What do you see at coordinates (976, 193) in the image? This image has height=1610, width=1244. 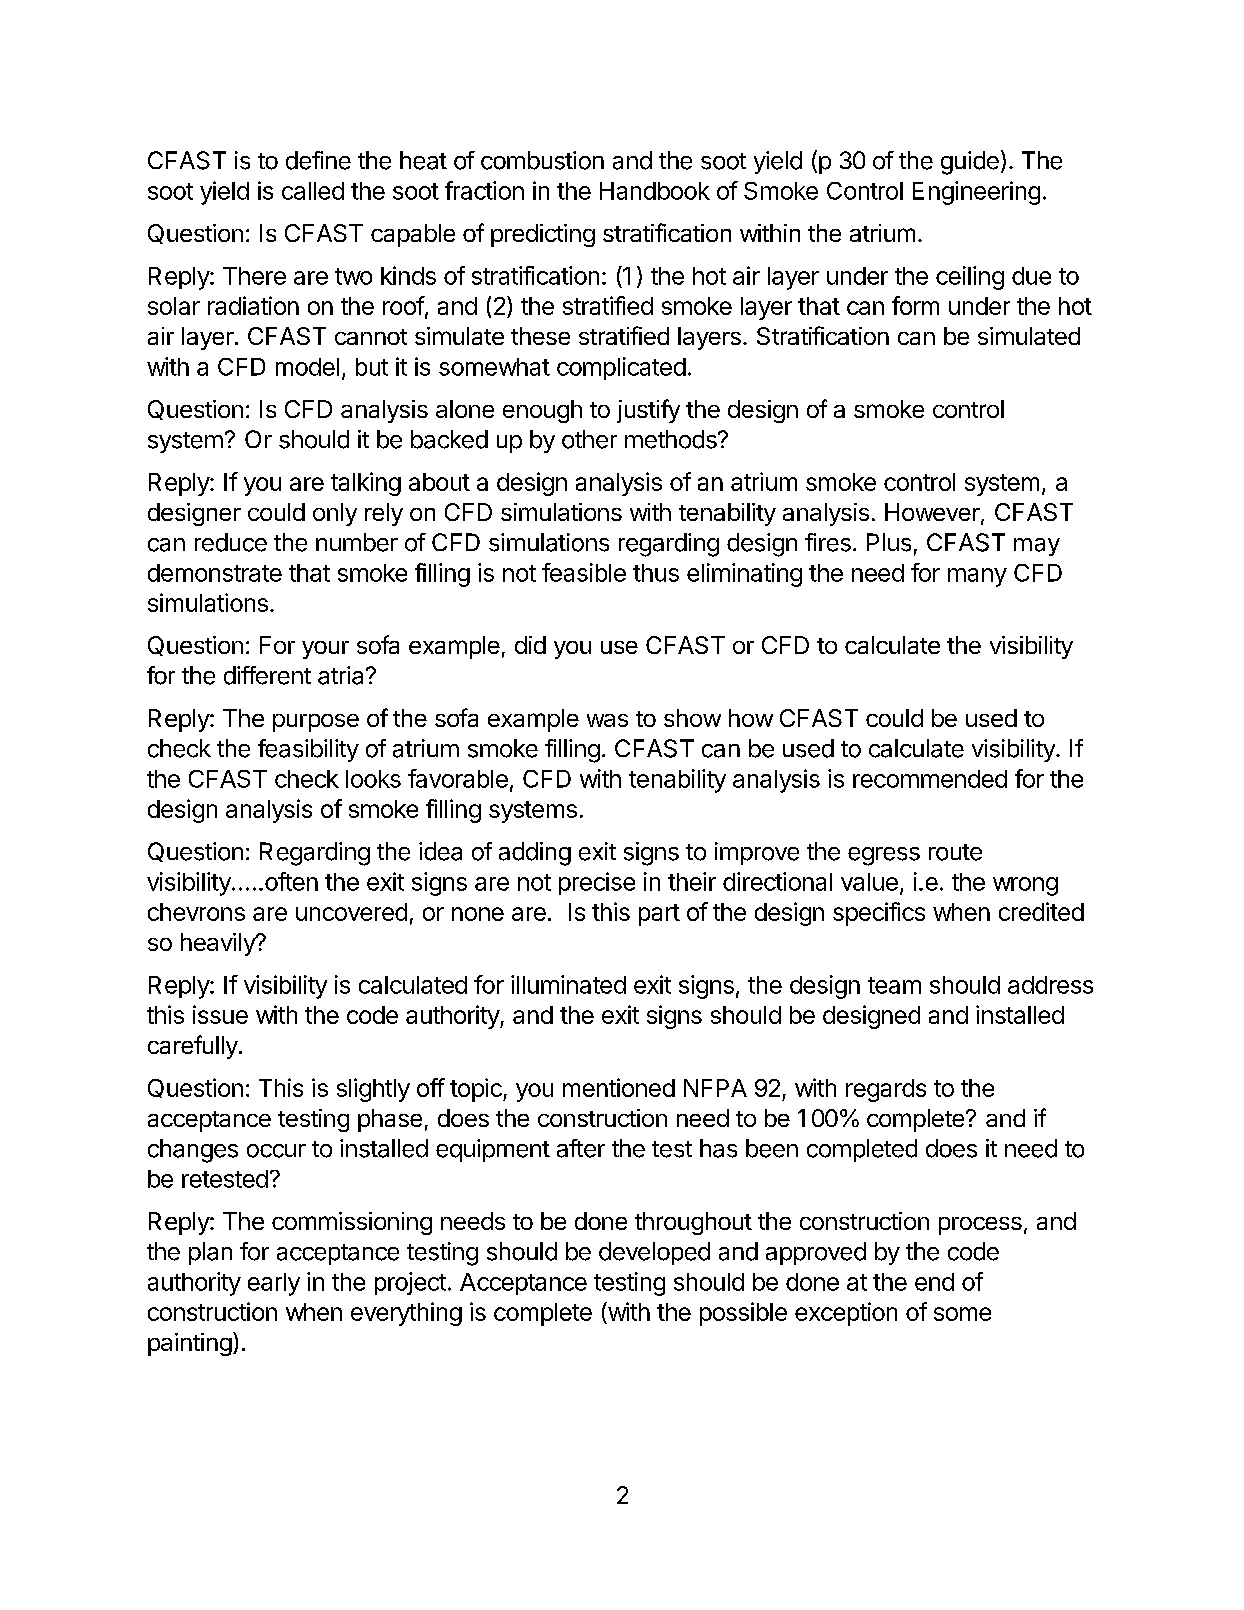 I see `Engineering` at bounding box center [976, 193].
